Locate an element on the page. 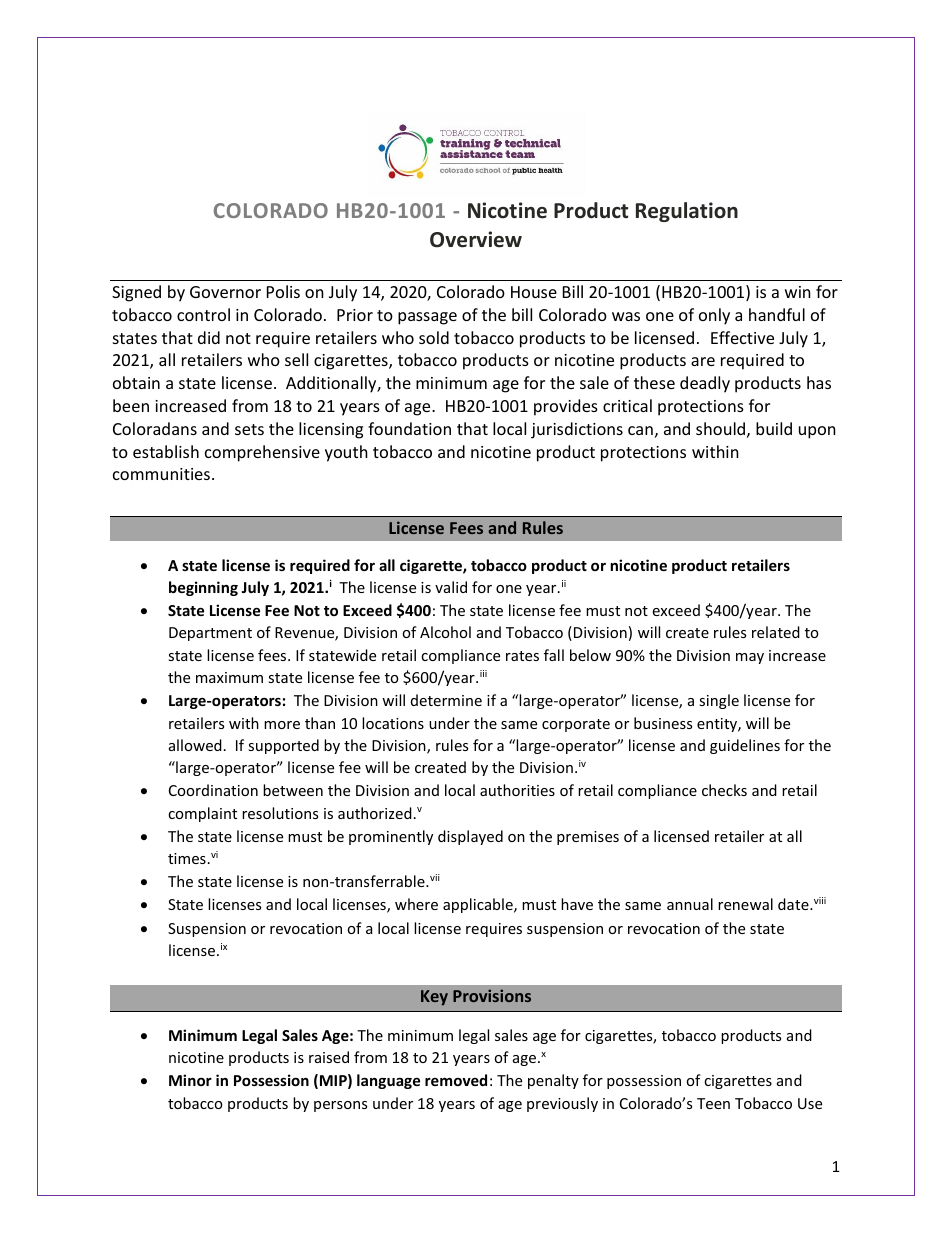 The height and width of the image is (1233, 952). guidelines is located at coordinates (745, 746).
